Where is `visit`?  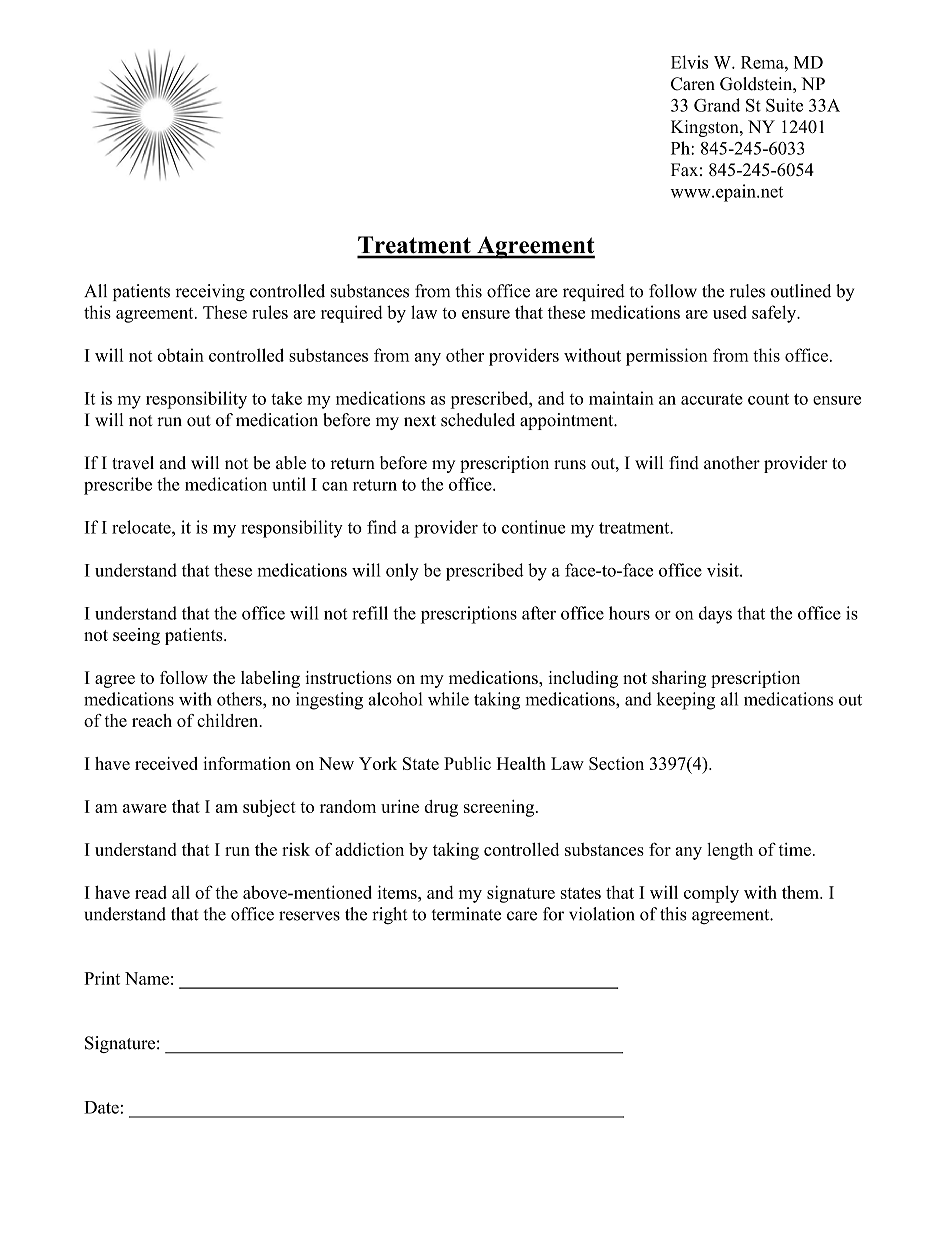
visit is located at coordinates (724, 570).
